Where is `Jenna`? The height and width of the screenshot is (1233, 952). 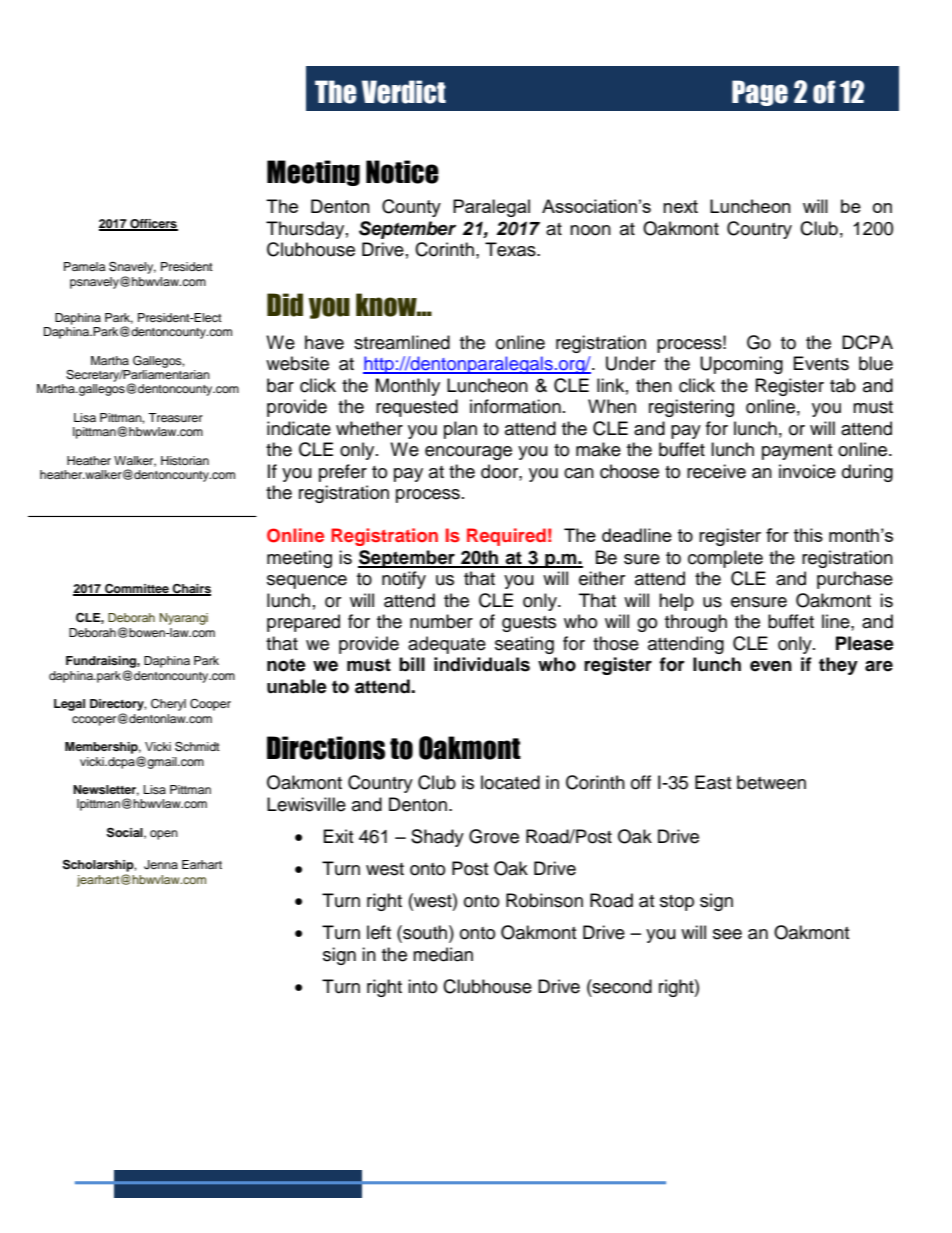 Jenna is located at coordinates (161, 865).
